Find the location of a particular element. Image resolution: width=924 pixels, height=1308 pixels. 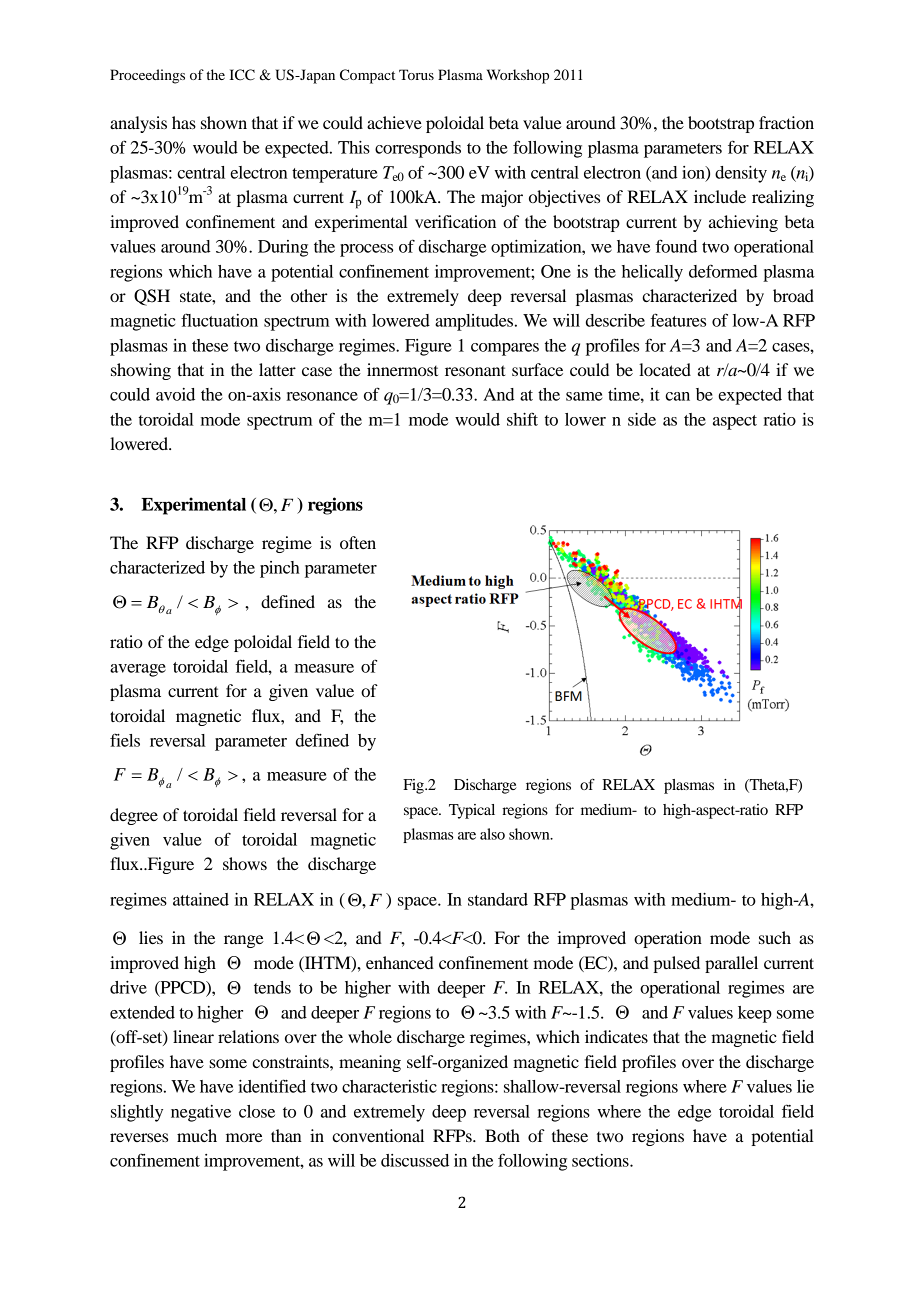

has is located at coordinates (184, 122).
